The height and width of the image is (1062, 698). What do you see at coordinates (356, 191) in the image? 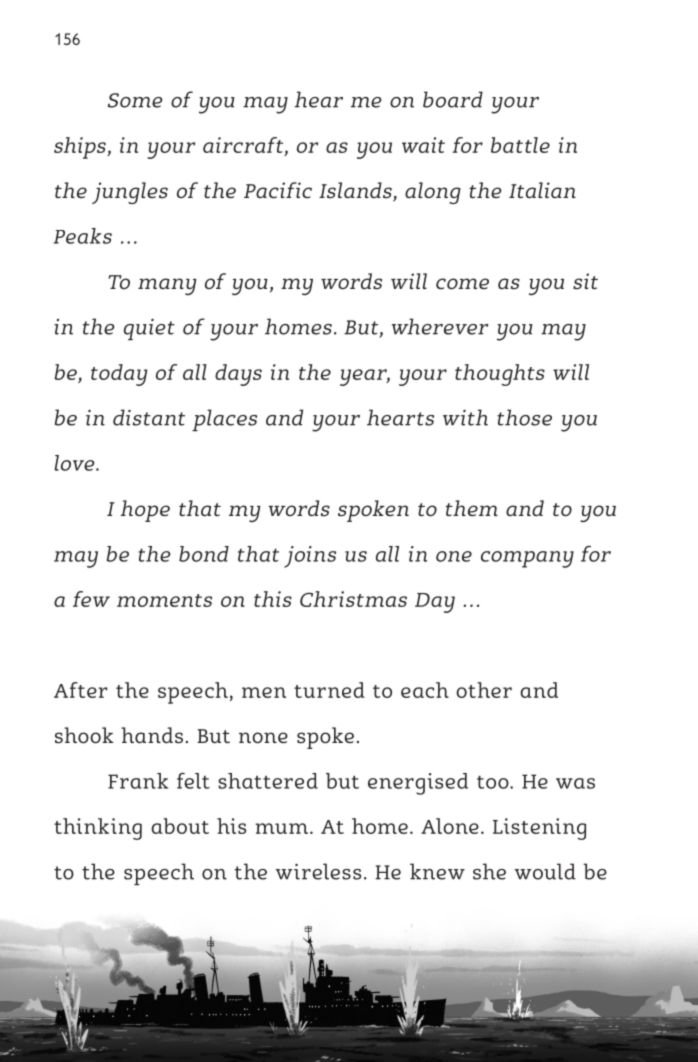
I see `Islands` at bounding box center [356, 191].
